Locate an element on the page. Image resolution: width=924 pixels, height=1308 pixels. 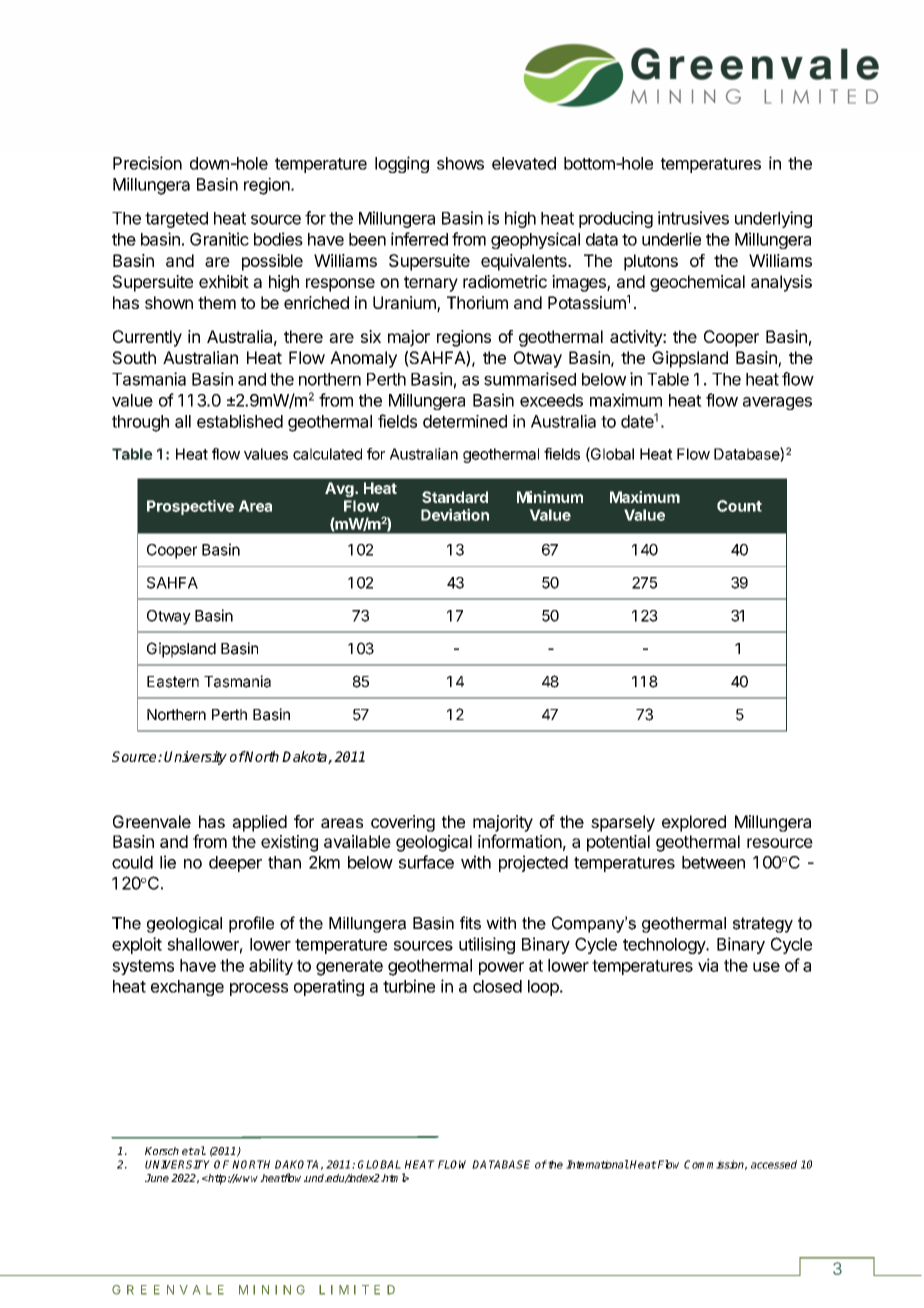
Eastern is located at coordinates (173, 682).
